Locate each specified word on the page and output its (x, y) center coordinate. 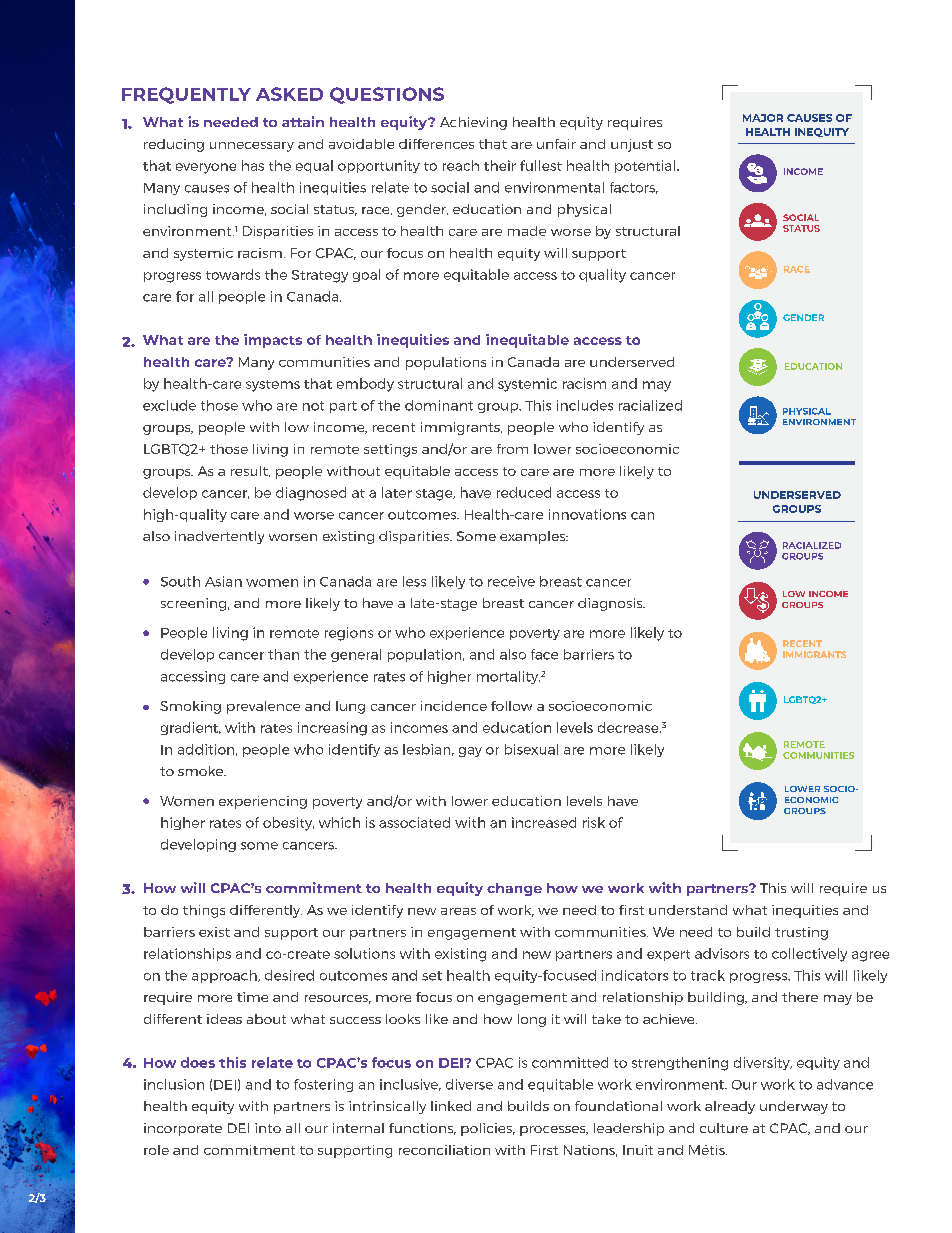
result (250, 471)
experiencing (263, 802)
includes (585, 405)
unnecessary (252, 147)
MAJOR (763, 118)
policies (488, 1129)
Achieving (473, 123)
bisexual (531, 749)
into (268, 1128)
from (512, 449)
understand (688, 910)
